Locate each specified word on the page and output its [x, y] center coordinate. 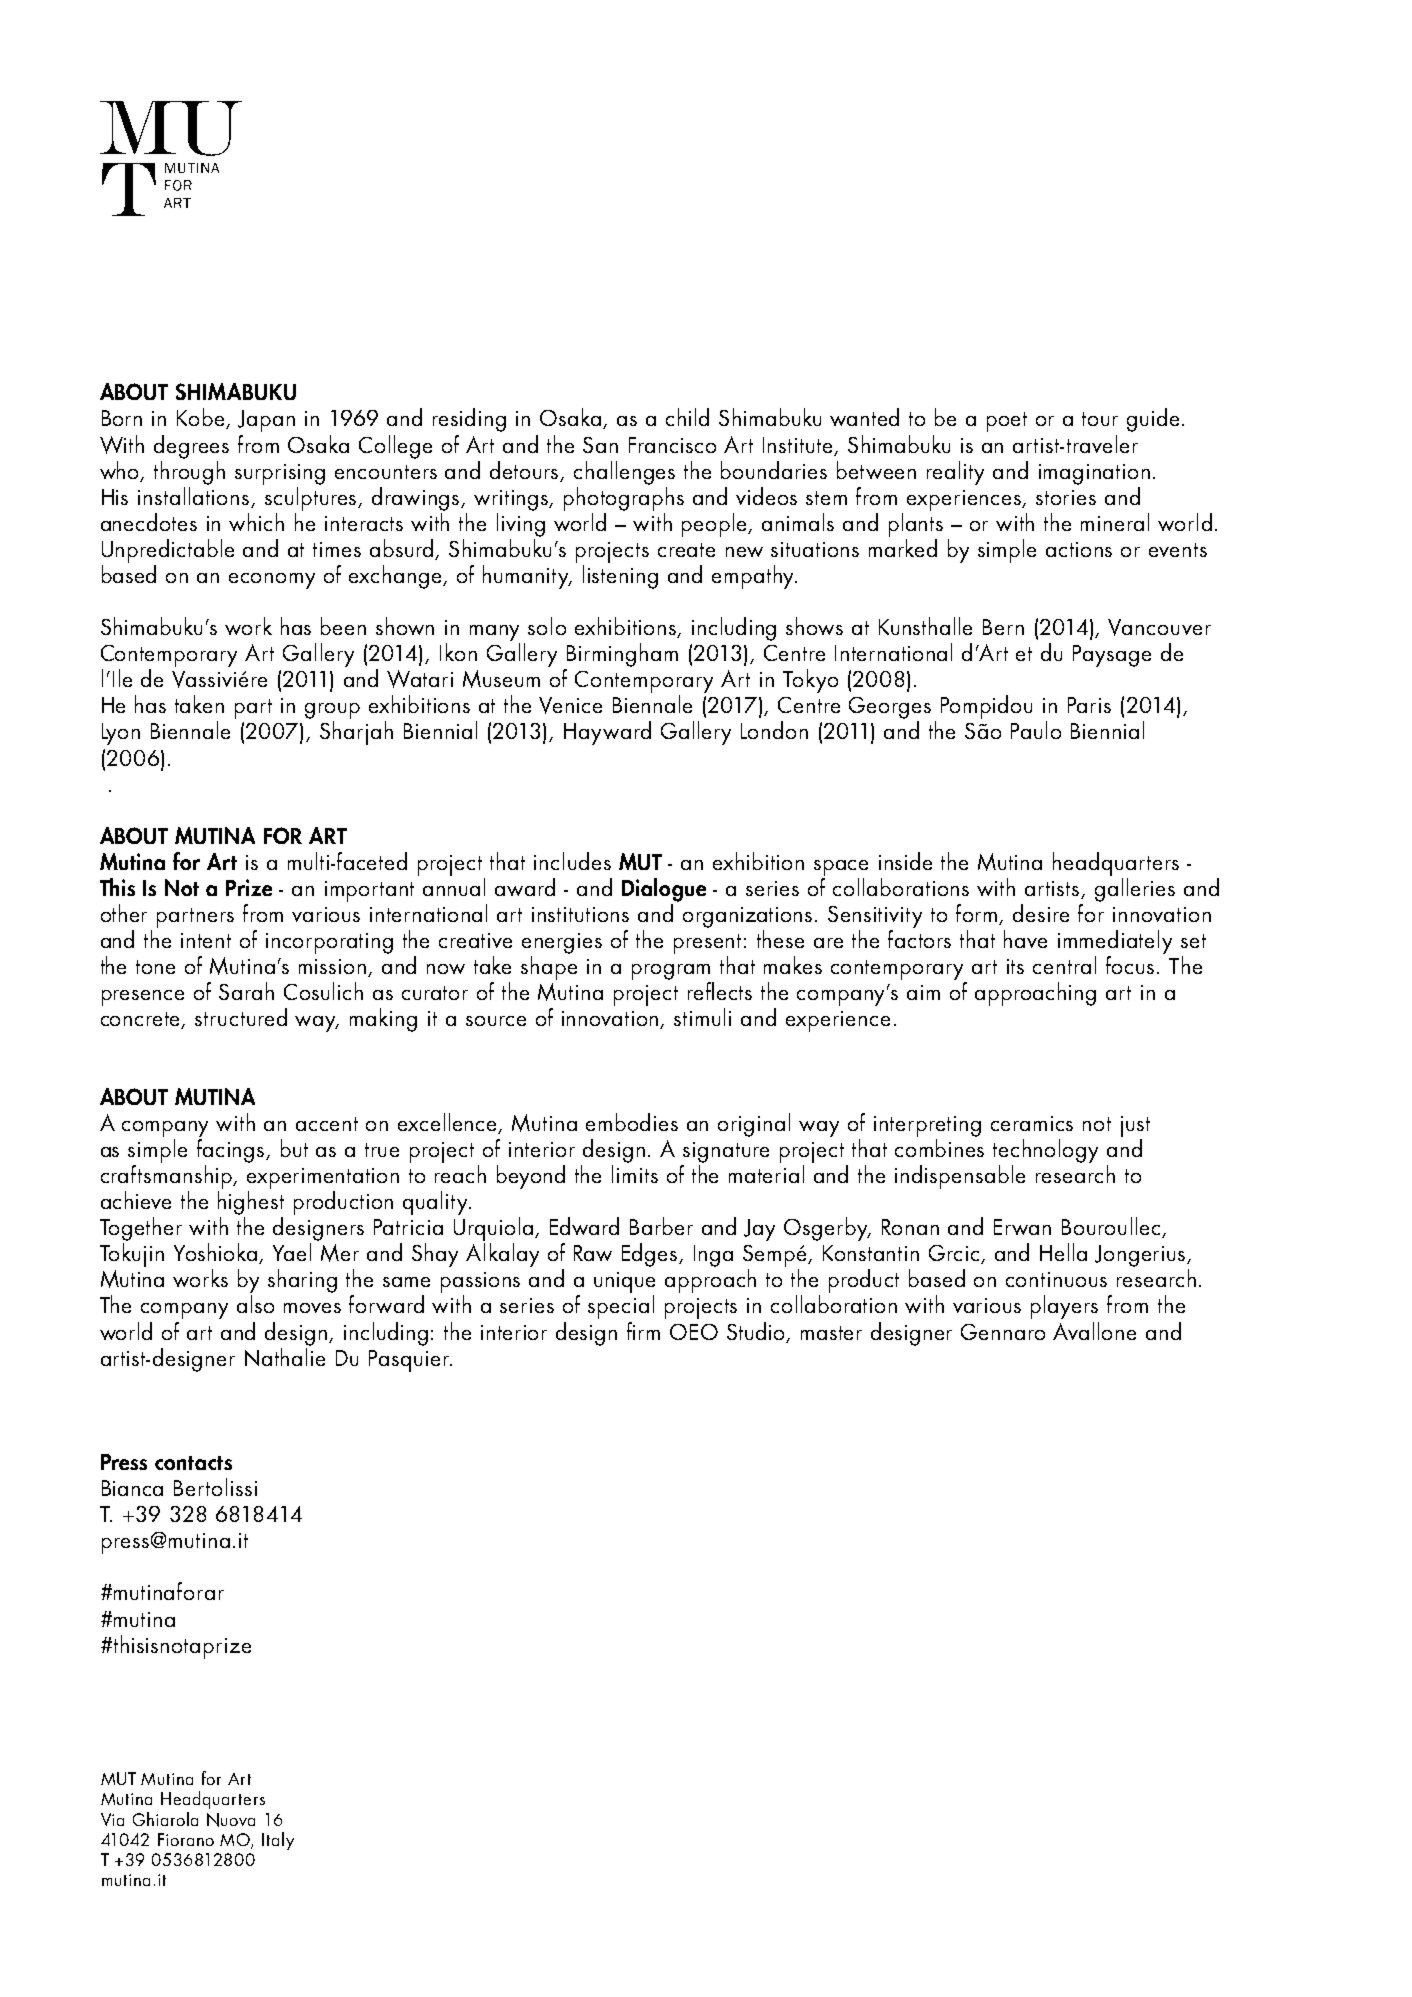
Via [112, 1819]
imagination [1094, 474]
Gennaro [1003, 1332]
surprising [280, 474]
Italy [278, 1841]
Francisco [672, 445]
